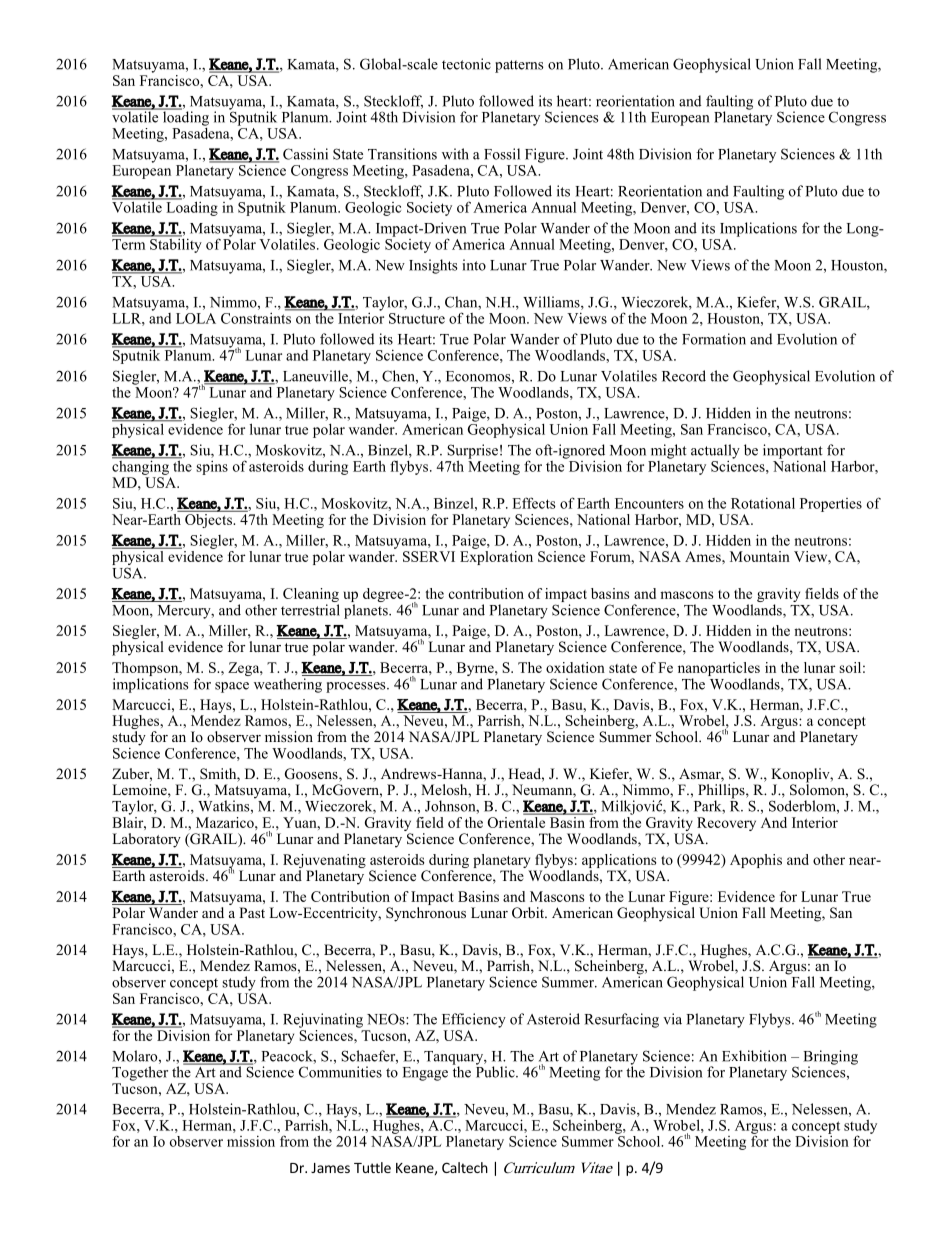 This screenshot has height=1233, width=952. What do you see at coordinates (719, 670) in the screenshot?
I see `nanoparticles` at bounding box center [719, 670].
